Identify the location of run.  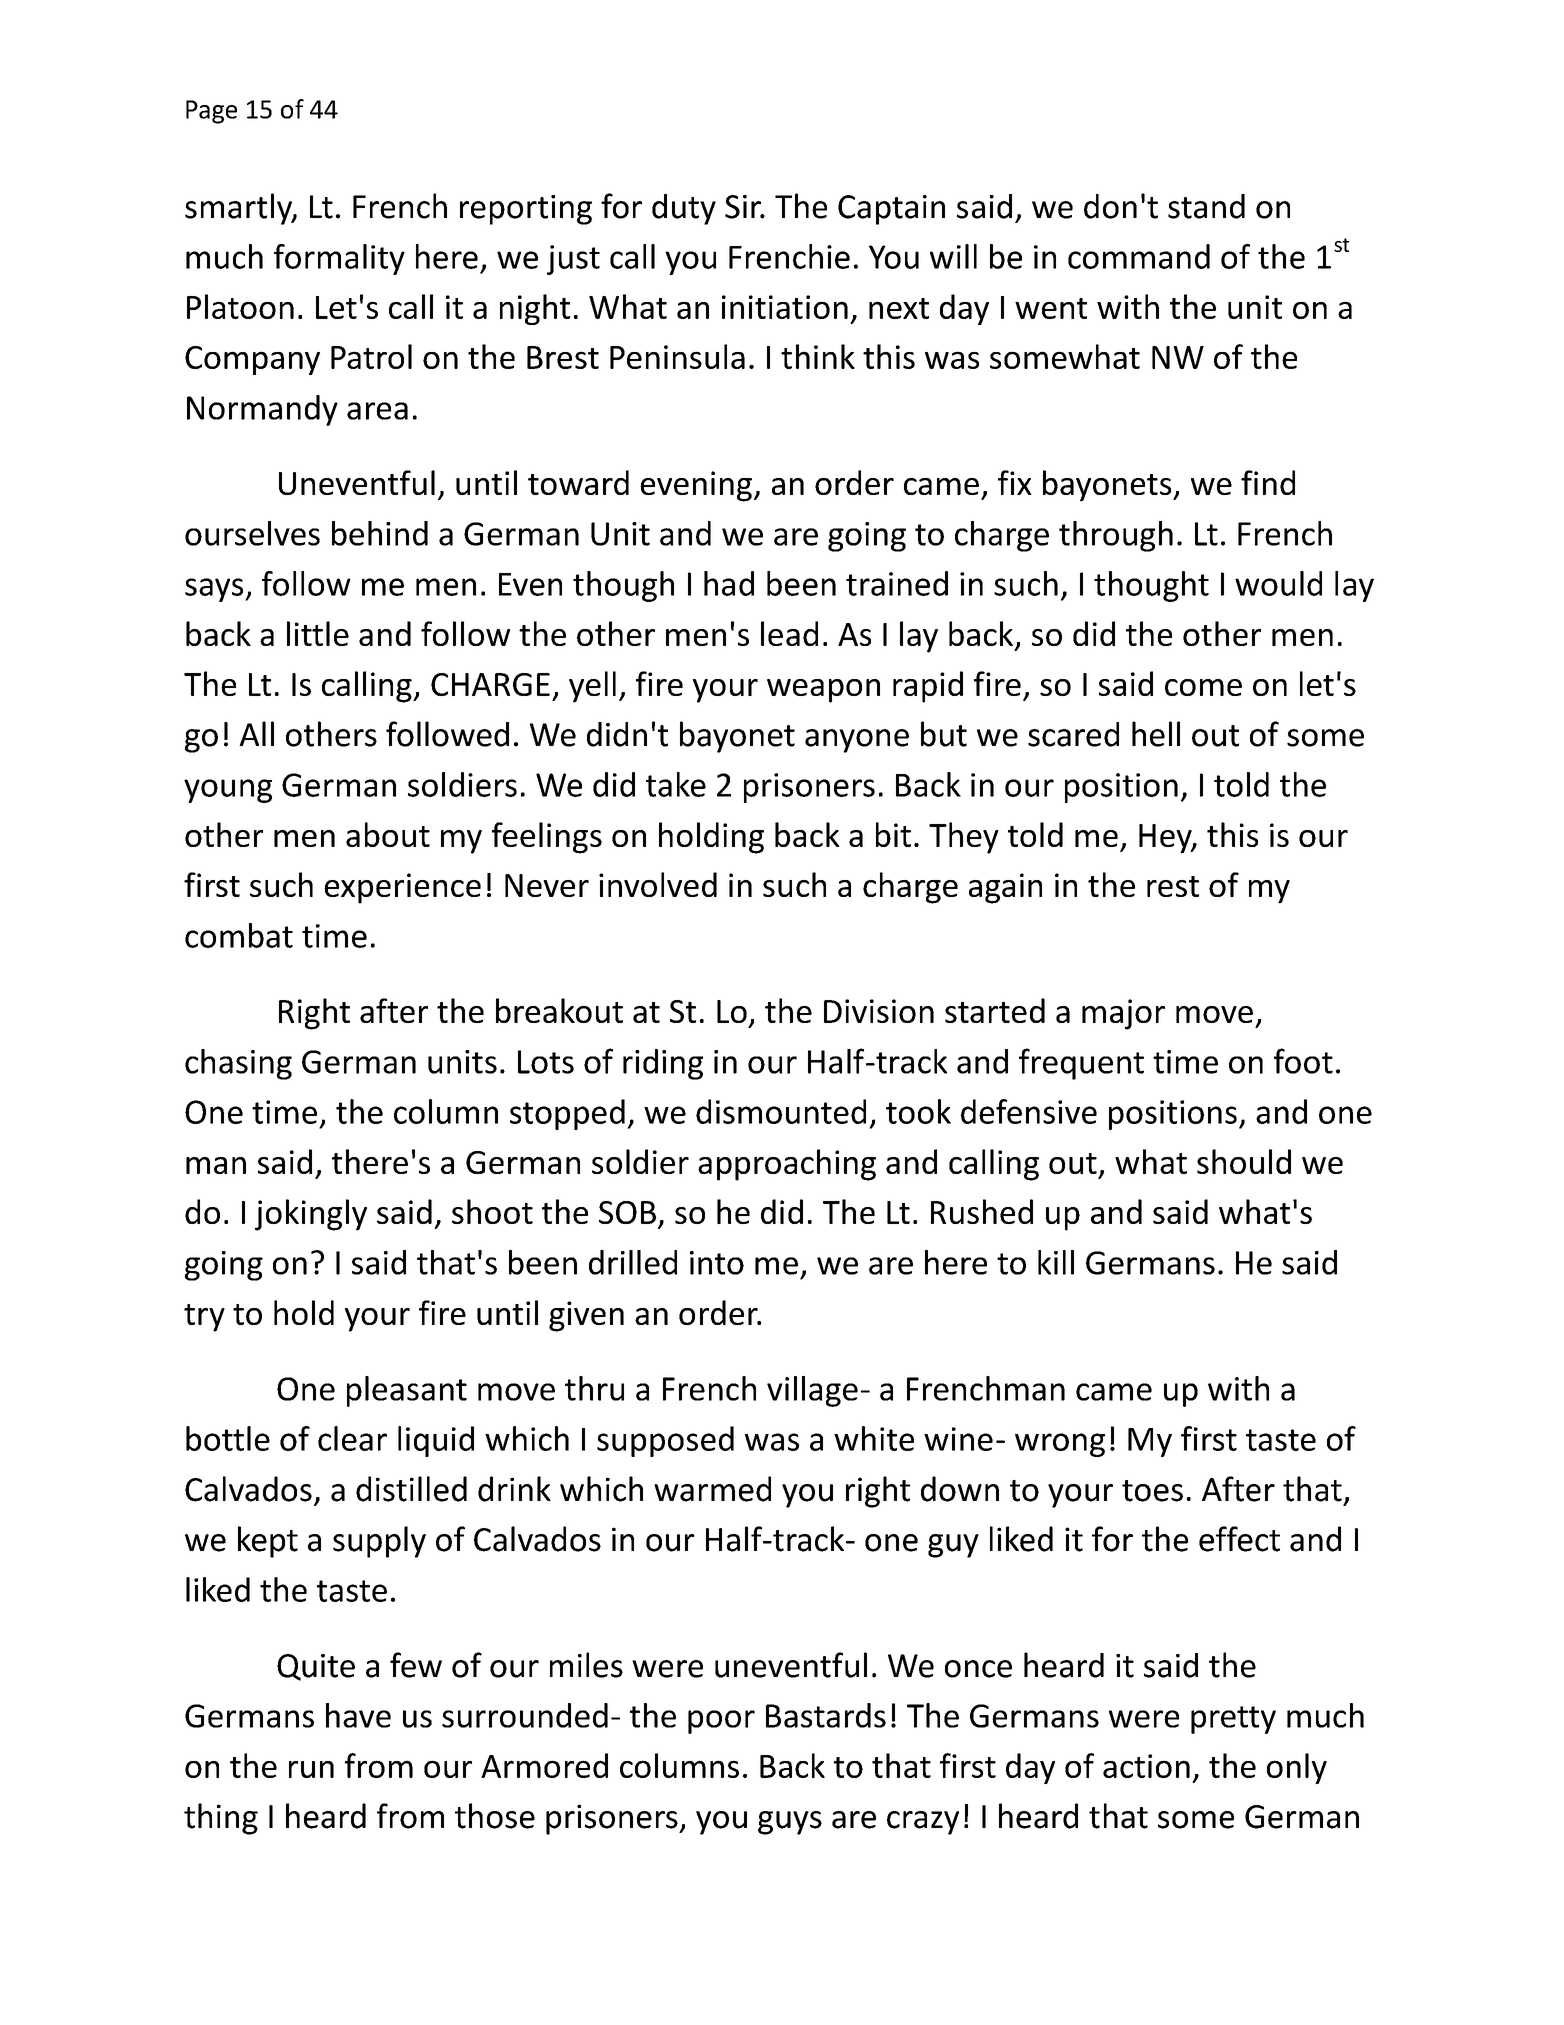
(311, 1769).
